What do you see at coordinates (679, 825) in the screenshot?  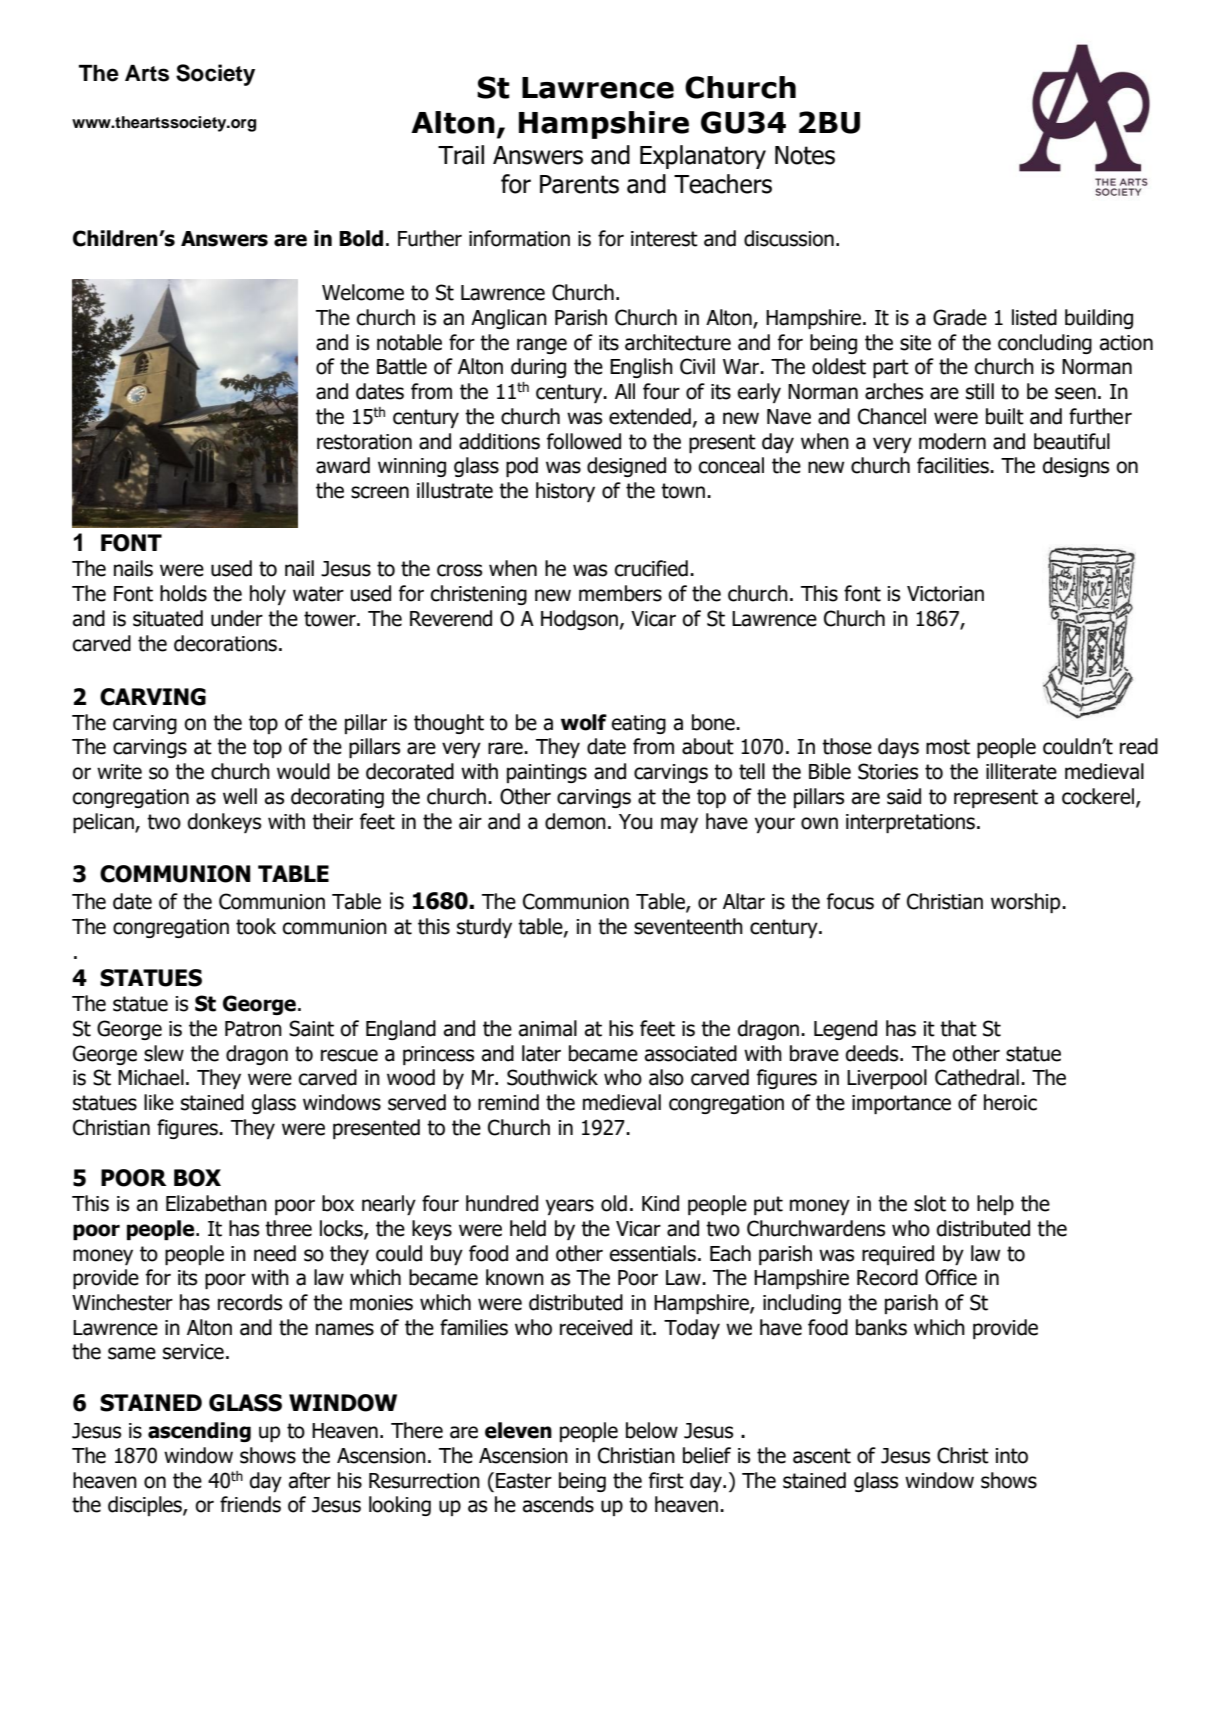 I see `may` at bounding box center [679, 825].
